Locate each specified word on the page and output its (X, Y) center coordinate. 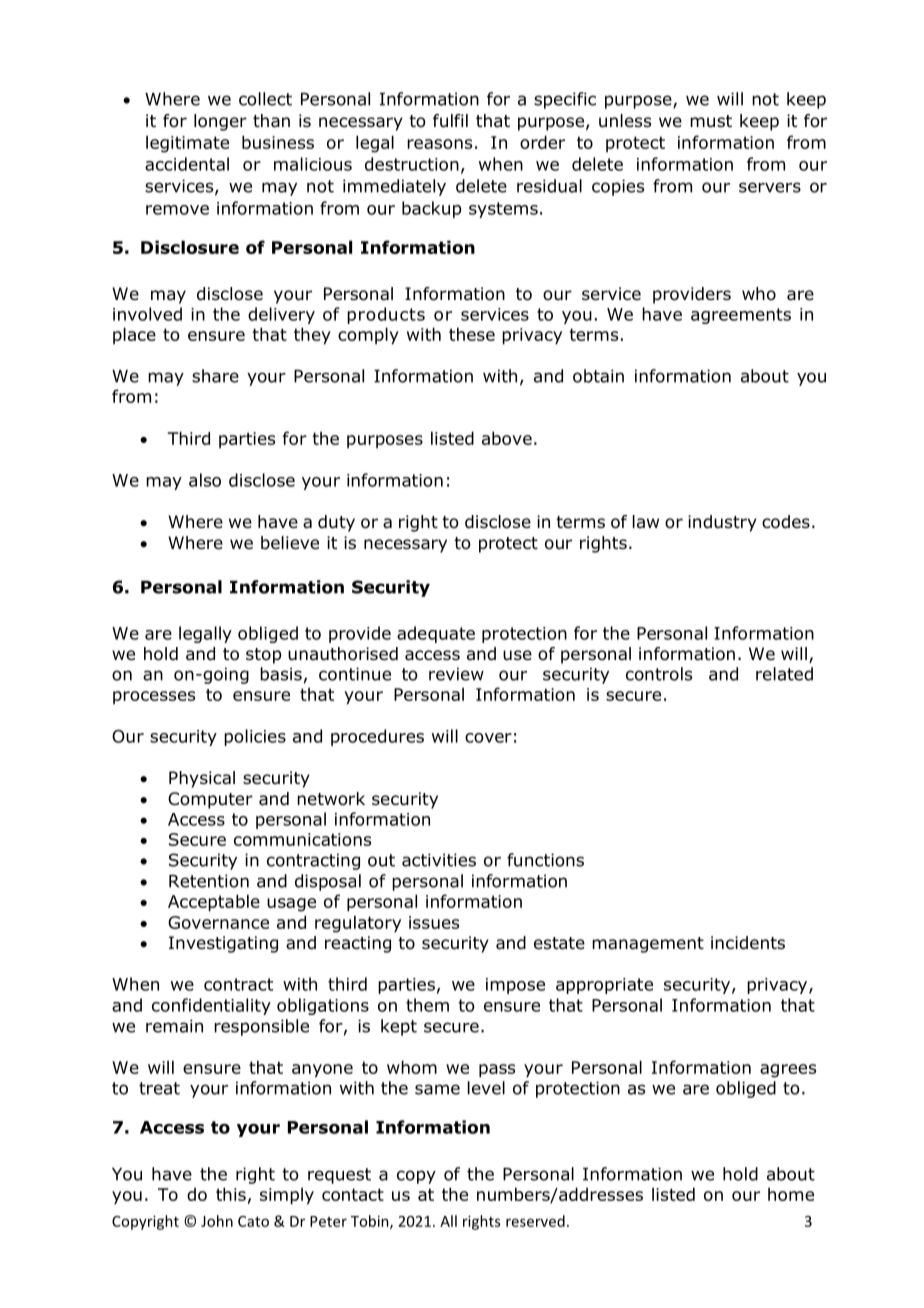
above (507, 438)
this (231, 1194)
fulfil (450, 121)
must (711, 121)
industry (722, 523)
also (205, 480)
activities (439, 860)
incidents (748, 943)
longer (220, 122)
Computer (210, 800)
